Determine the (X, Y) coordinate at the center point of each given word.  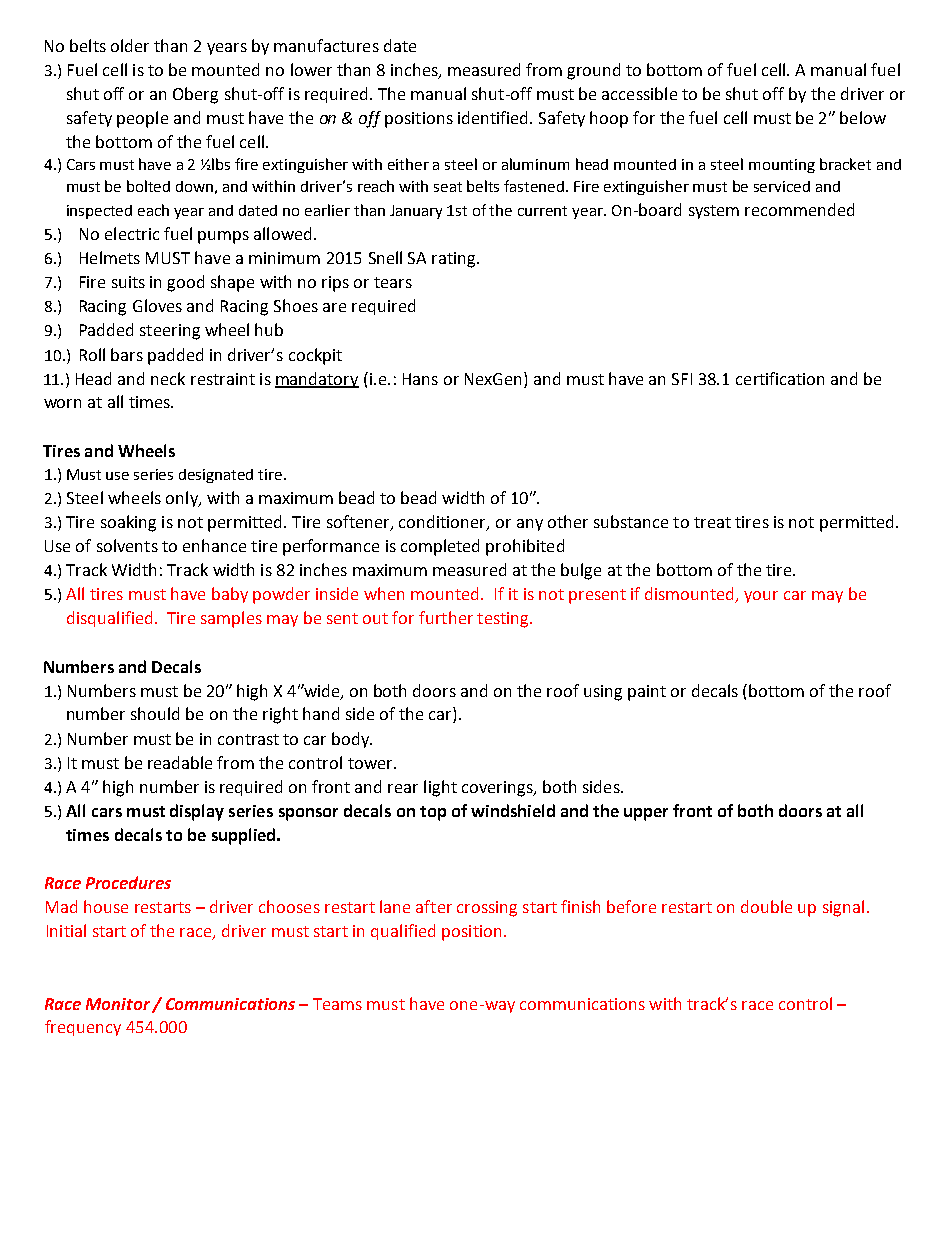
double (766, 906)
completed (440, 547)
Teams (337, 1004)
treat (712, 522)
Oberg (195, 95)
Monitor (118, 1004)
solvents (127, 545)
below (863, 117)
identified (494, 117)
